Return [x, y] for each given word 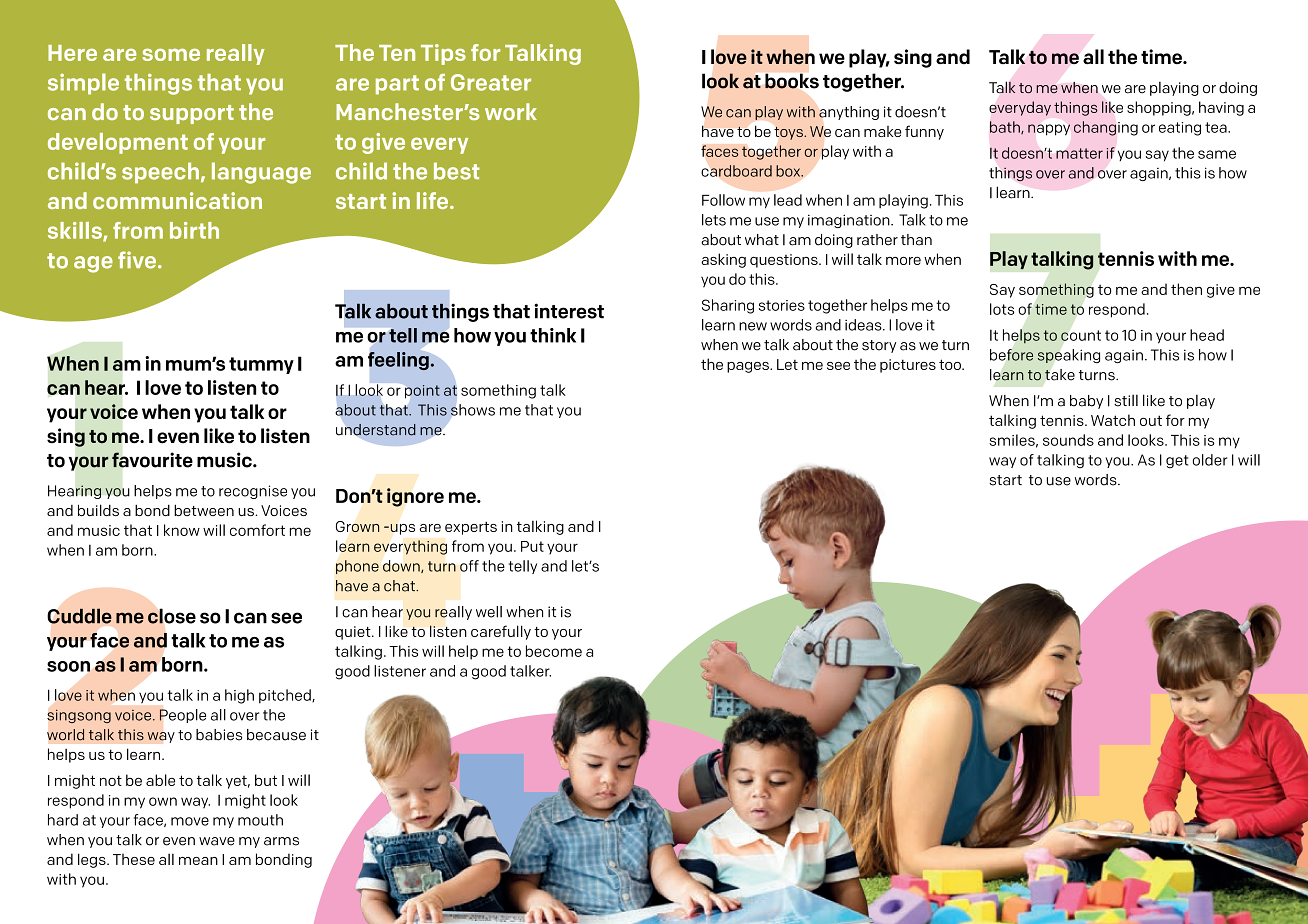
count [1081, 335]
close [172, 616]
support [192, 114]
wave [217, 841]
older [1210, 460]
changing [1106, 128]
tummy [261, 365]
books [792, 81]
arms [281, 841]
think [553, 335]
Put [532, 546]
